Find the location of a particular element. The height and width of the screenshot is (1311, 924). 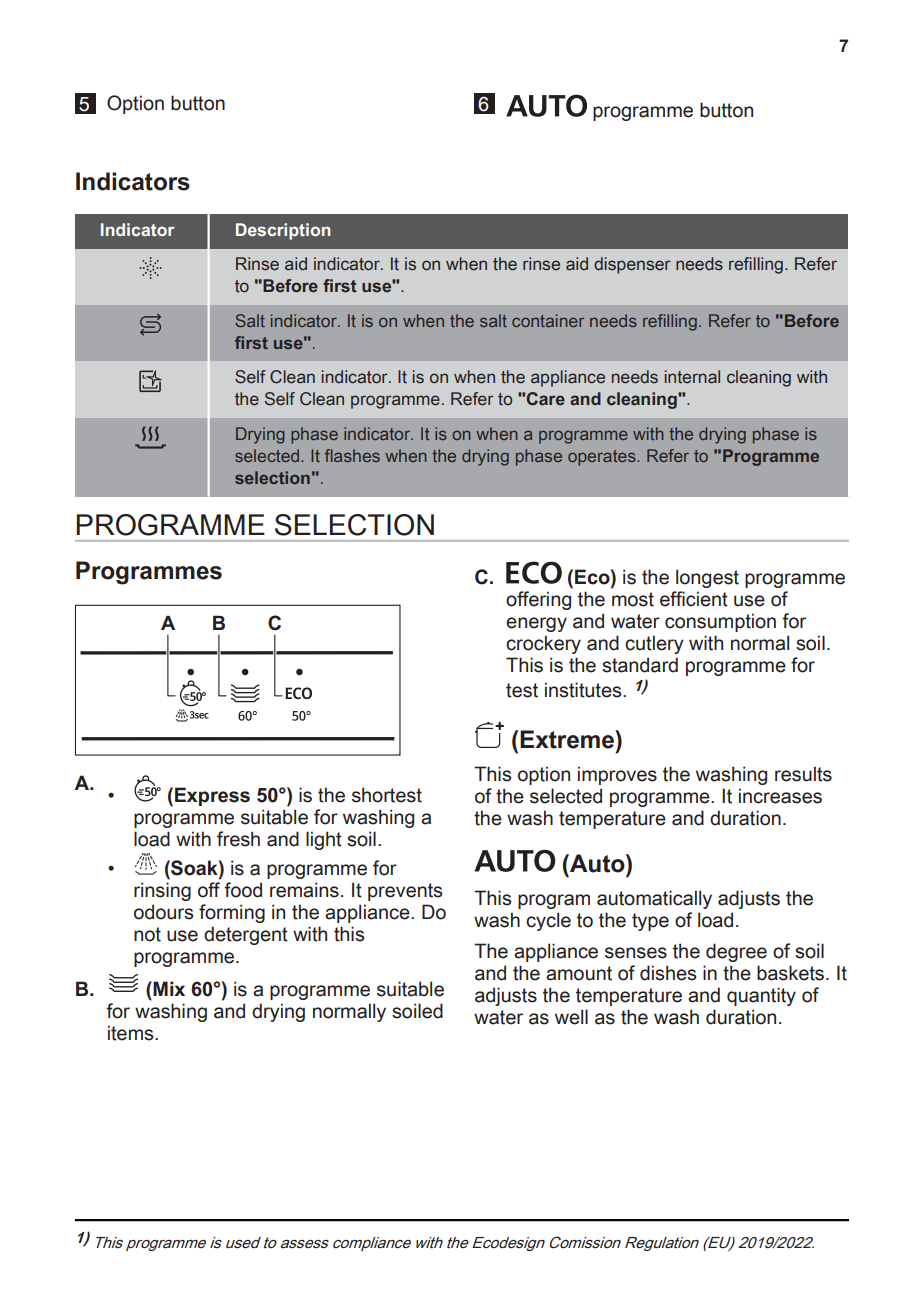

Express is located at coordinates (212, 796).
